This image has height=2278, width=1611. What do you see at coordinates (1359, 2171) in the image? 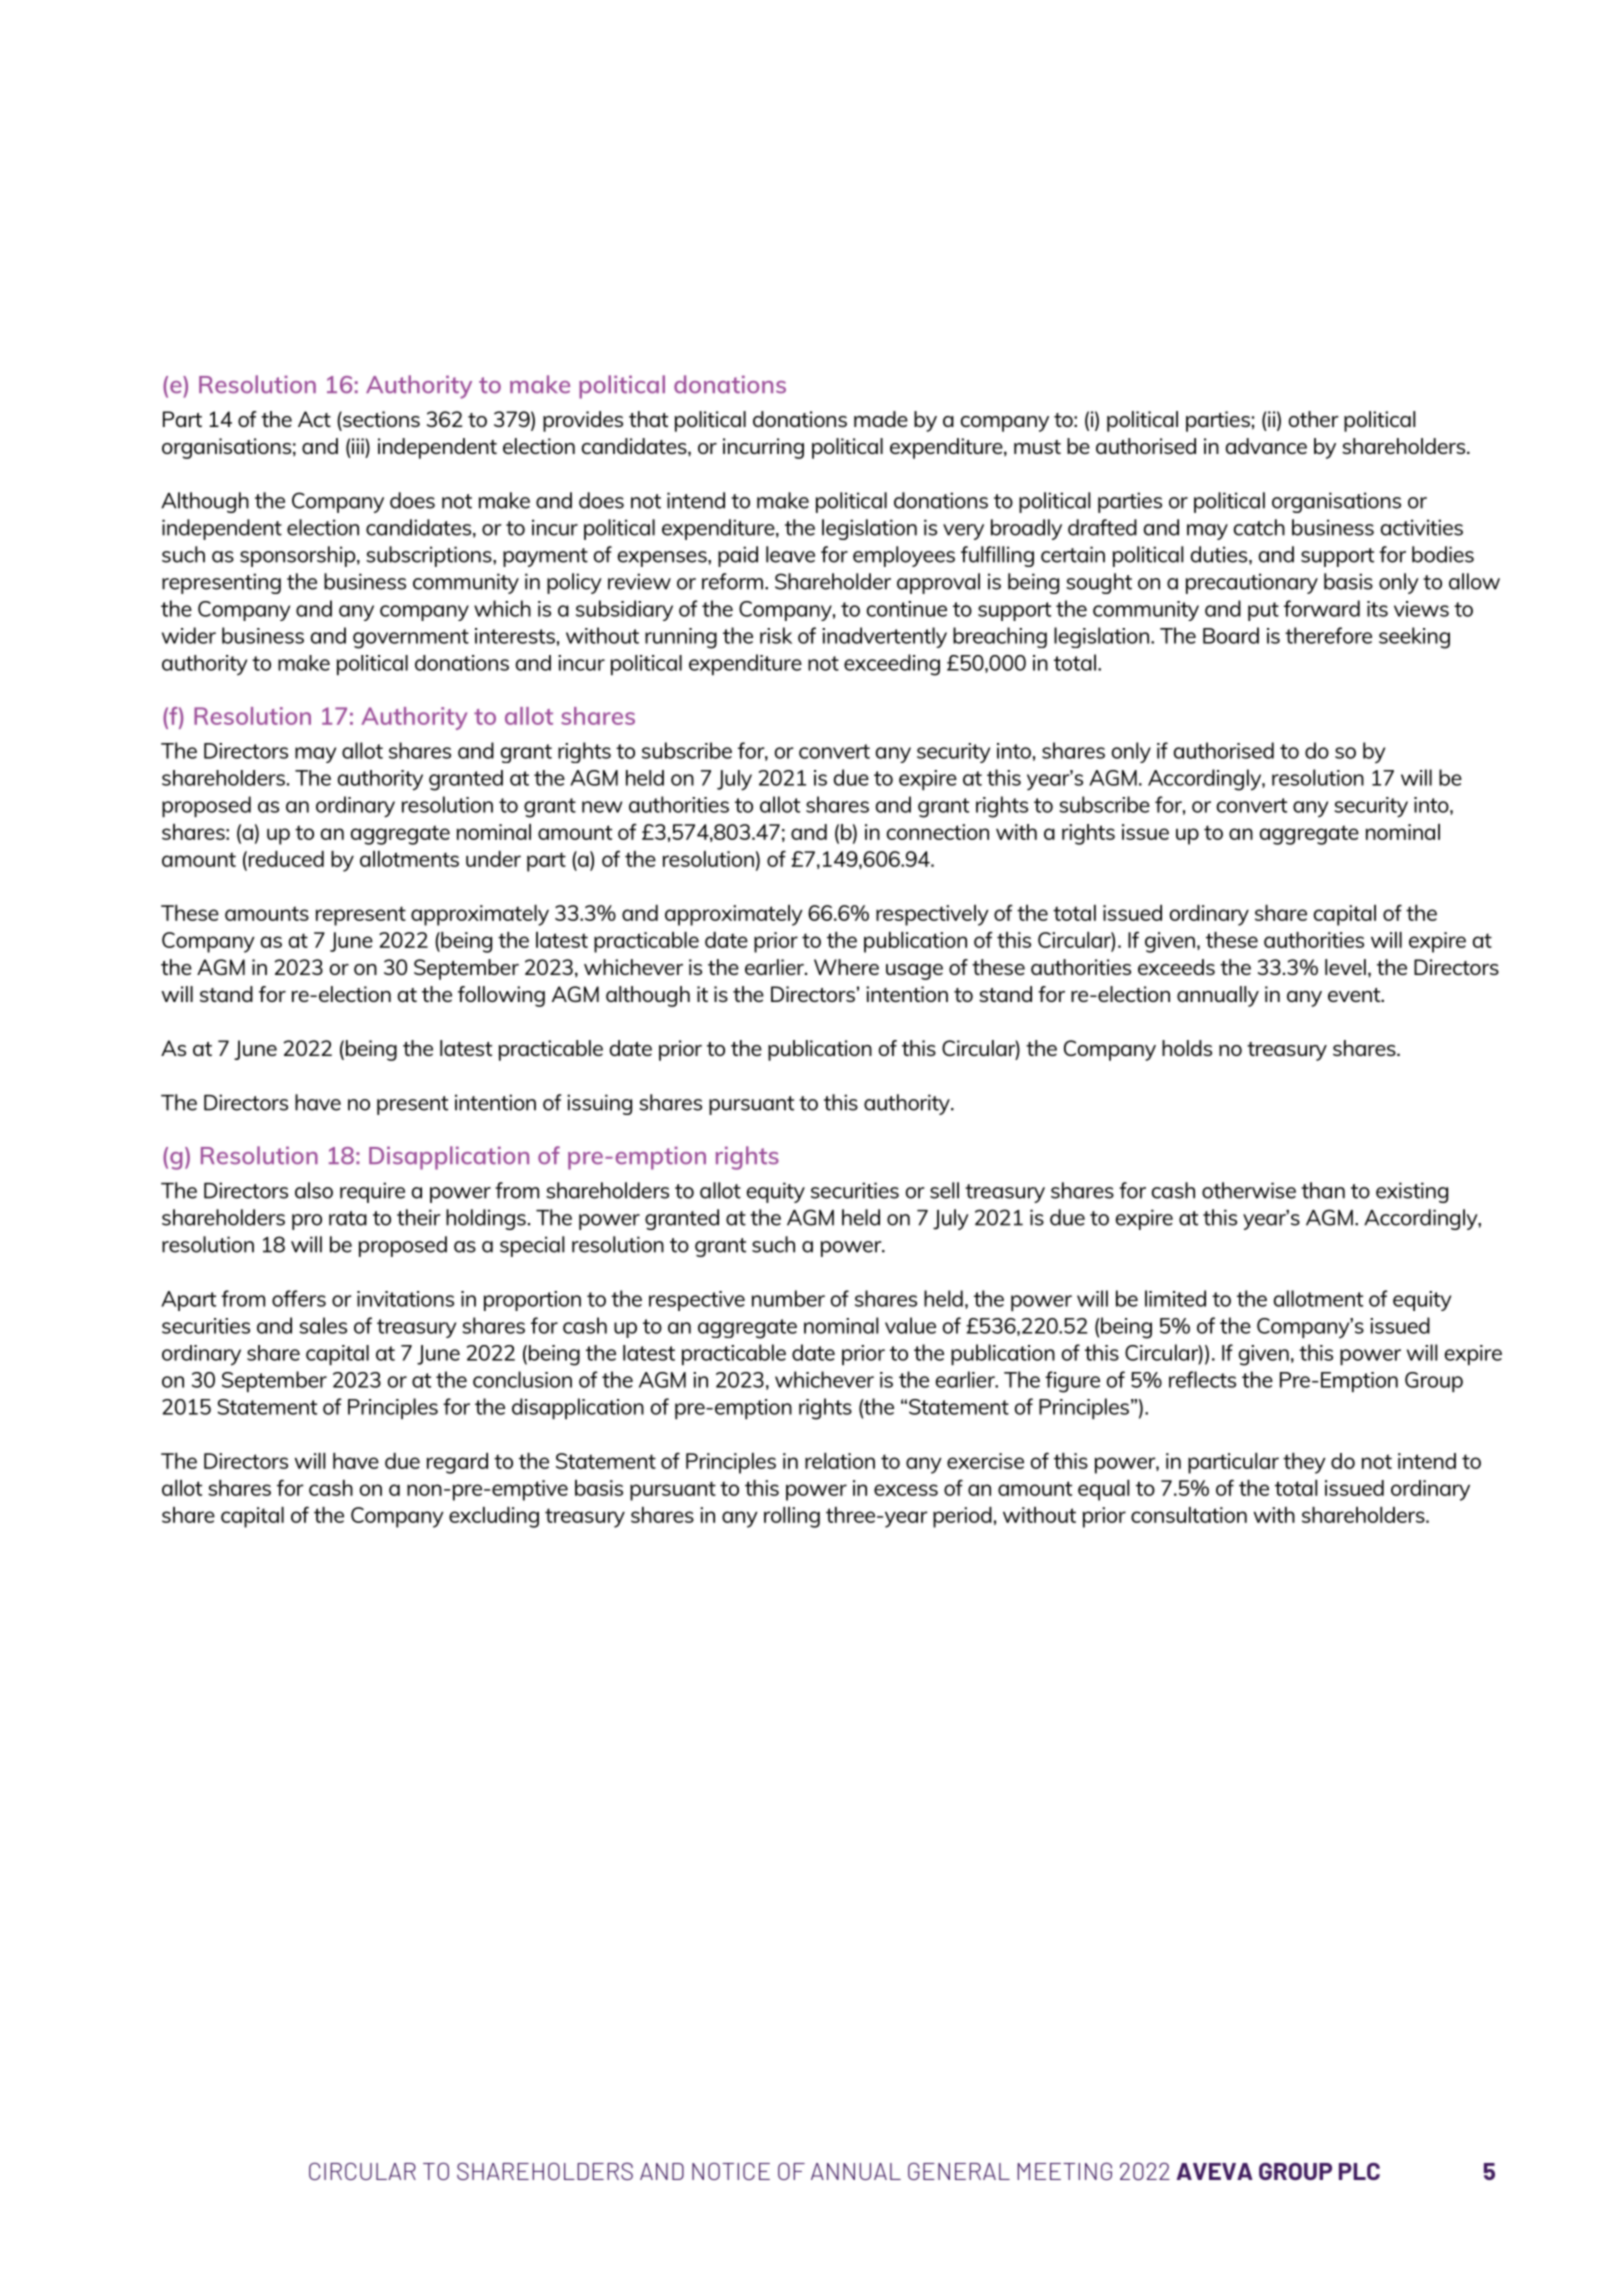
I see `PLC` at bounding box center [1359, 2171].
